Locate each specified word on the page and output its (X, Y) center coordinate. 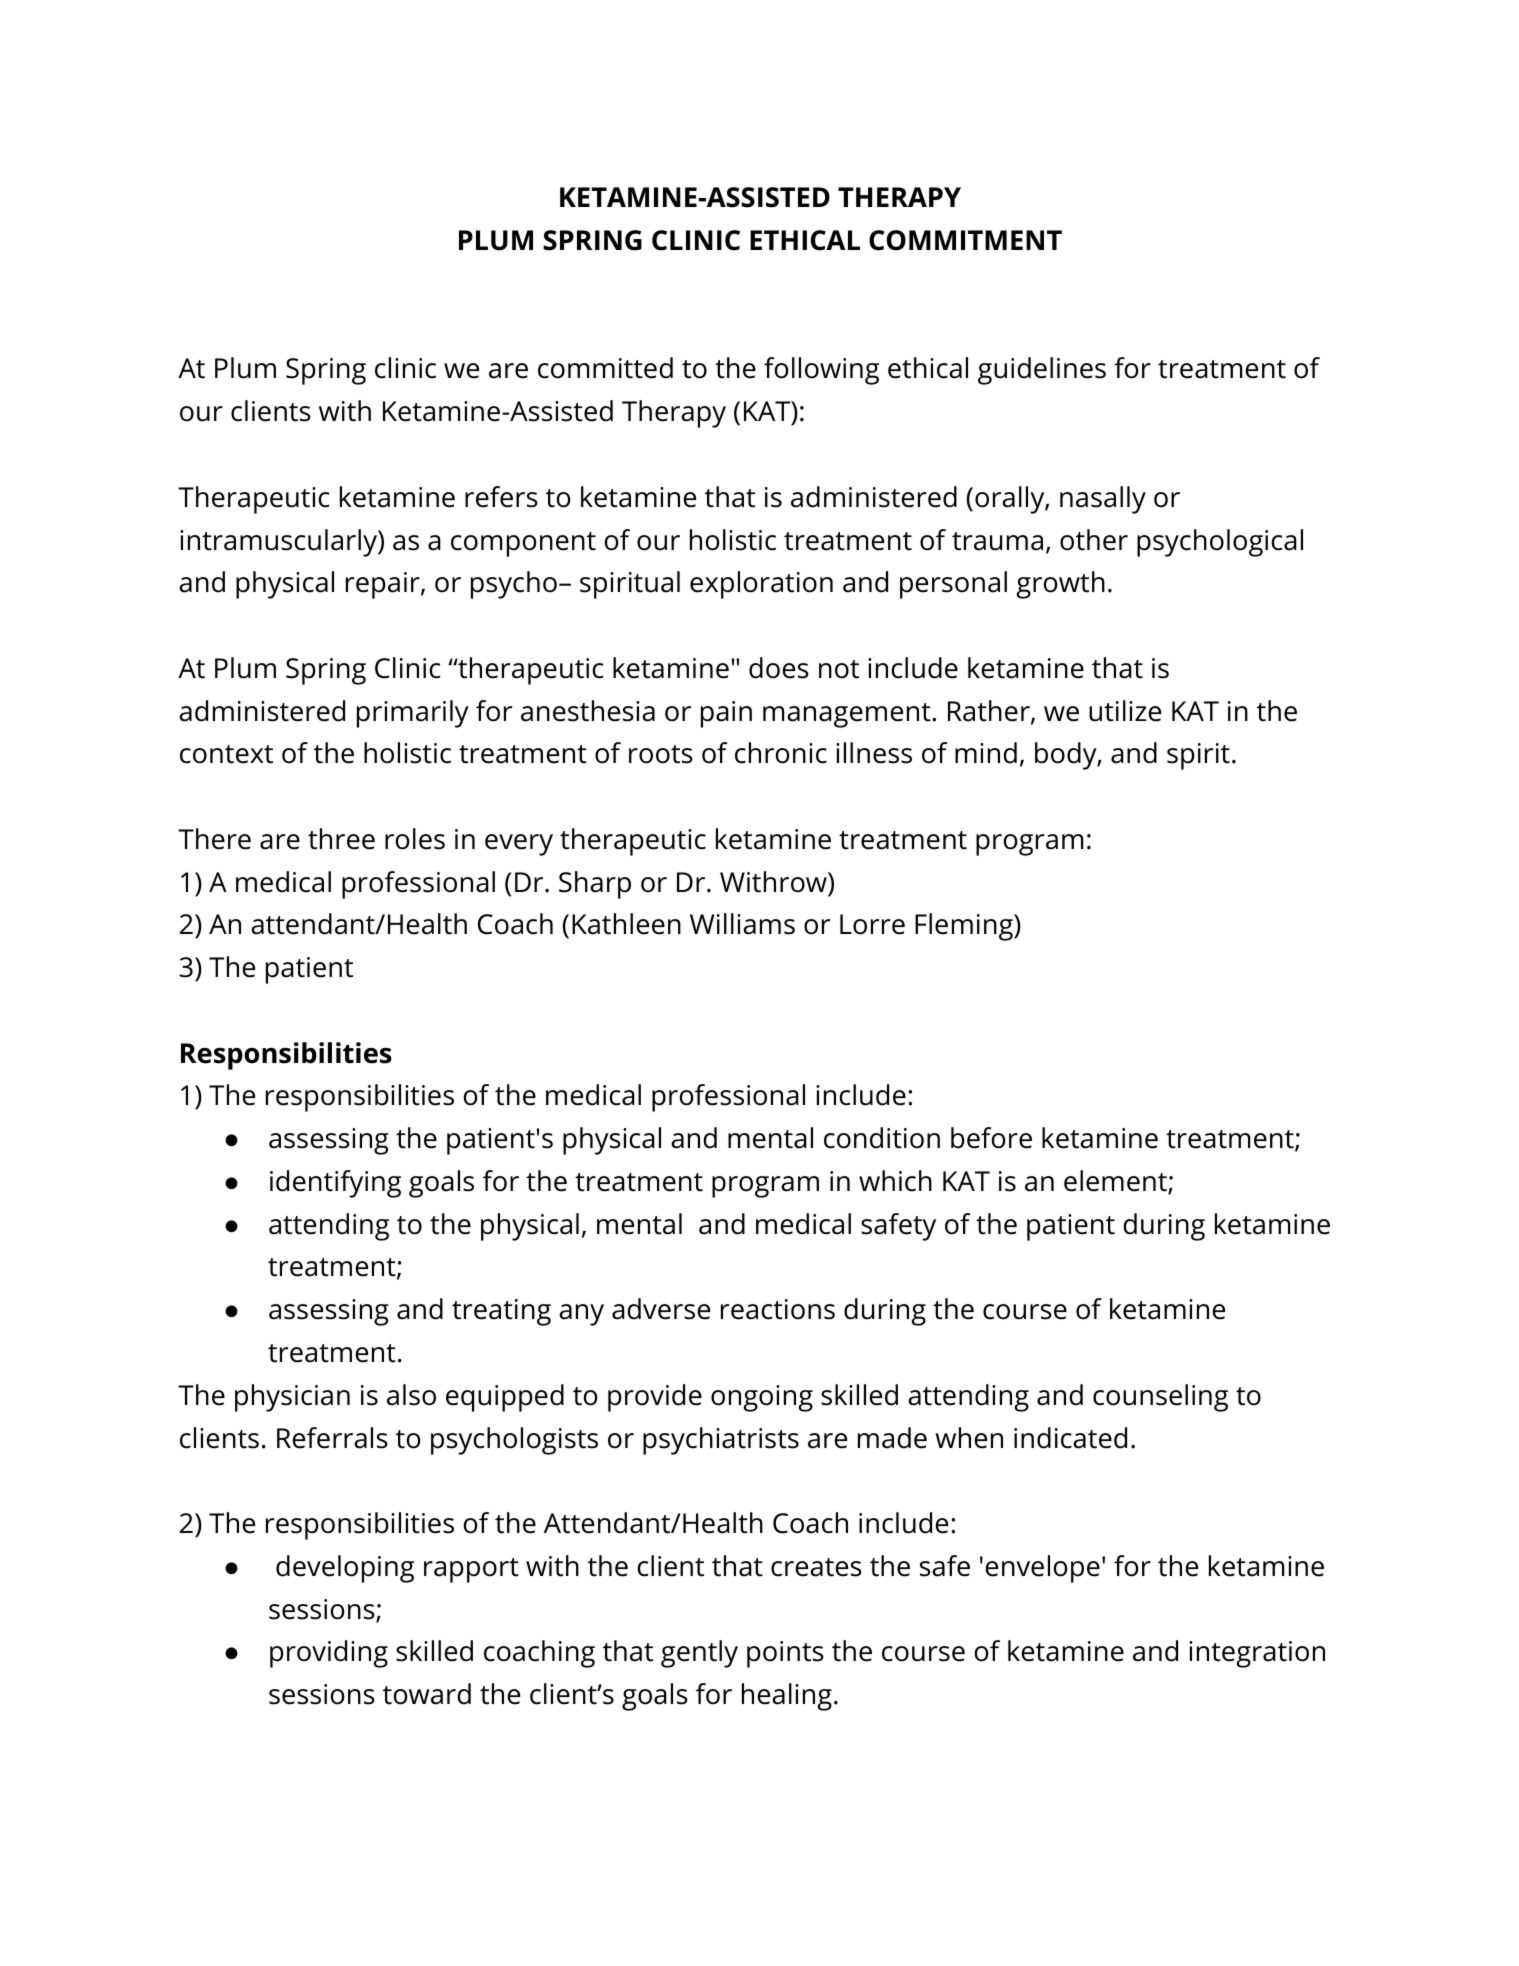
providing (329, 1654)
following (821, 371)
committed (605, 368)
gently (699, 1654)
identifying (335, 1184)
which (895, 1181)
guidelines (1042, 371)
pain (726, 714)
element (1116, 1182)
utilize (1125, 711)
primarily (413, 714)
